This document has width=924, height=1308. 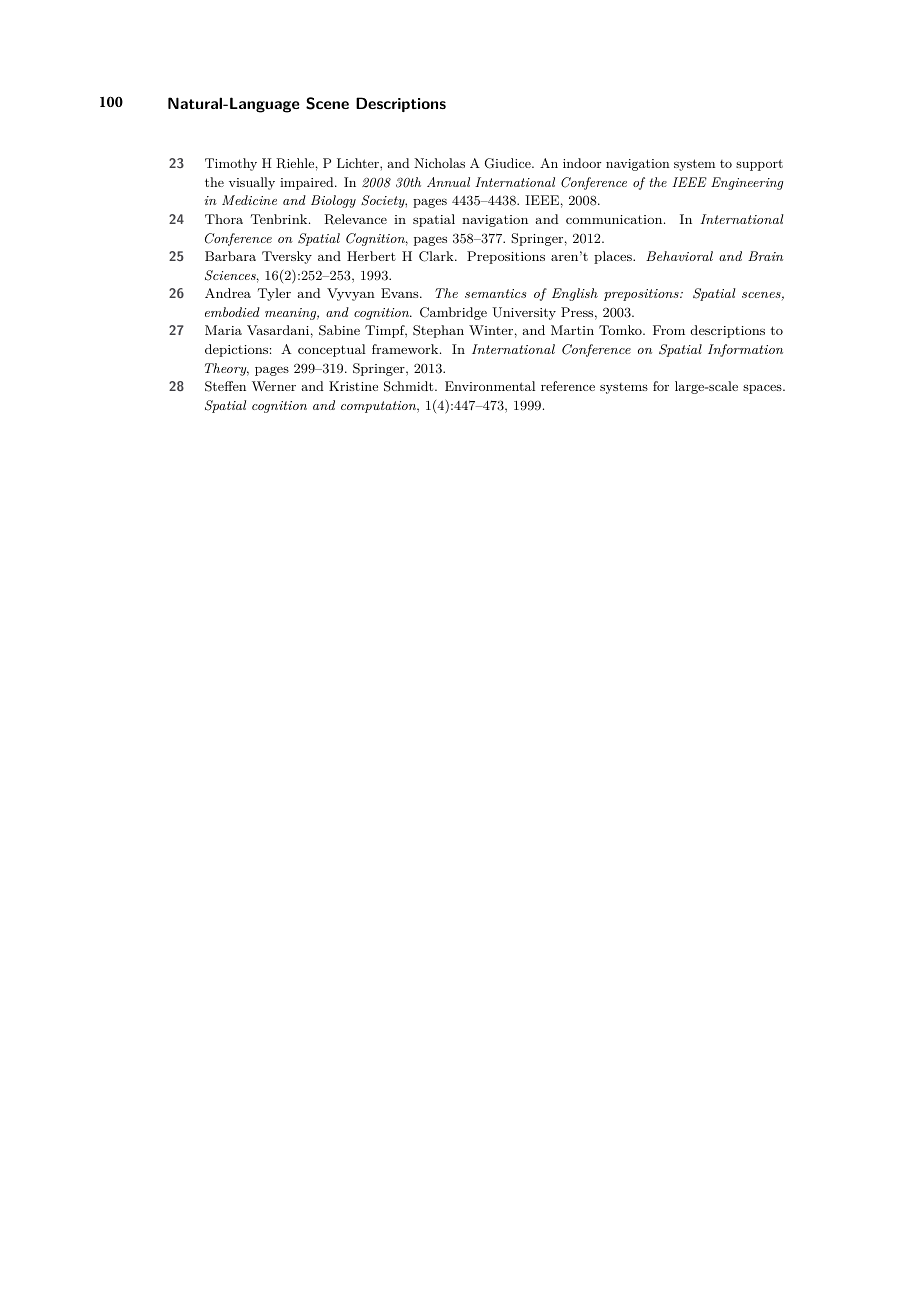 What do you see at coordinates (332, 350) in the document?
I see `conceptual` at bounding box center [332, 350].
